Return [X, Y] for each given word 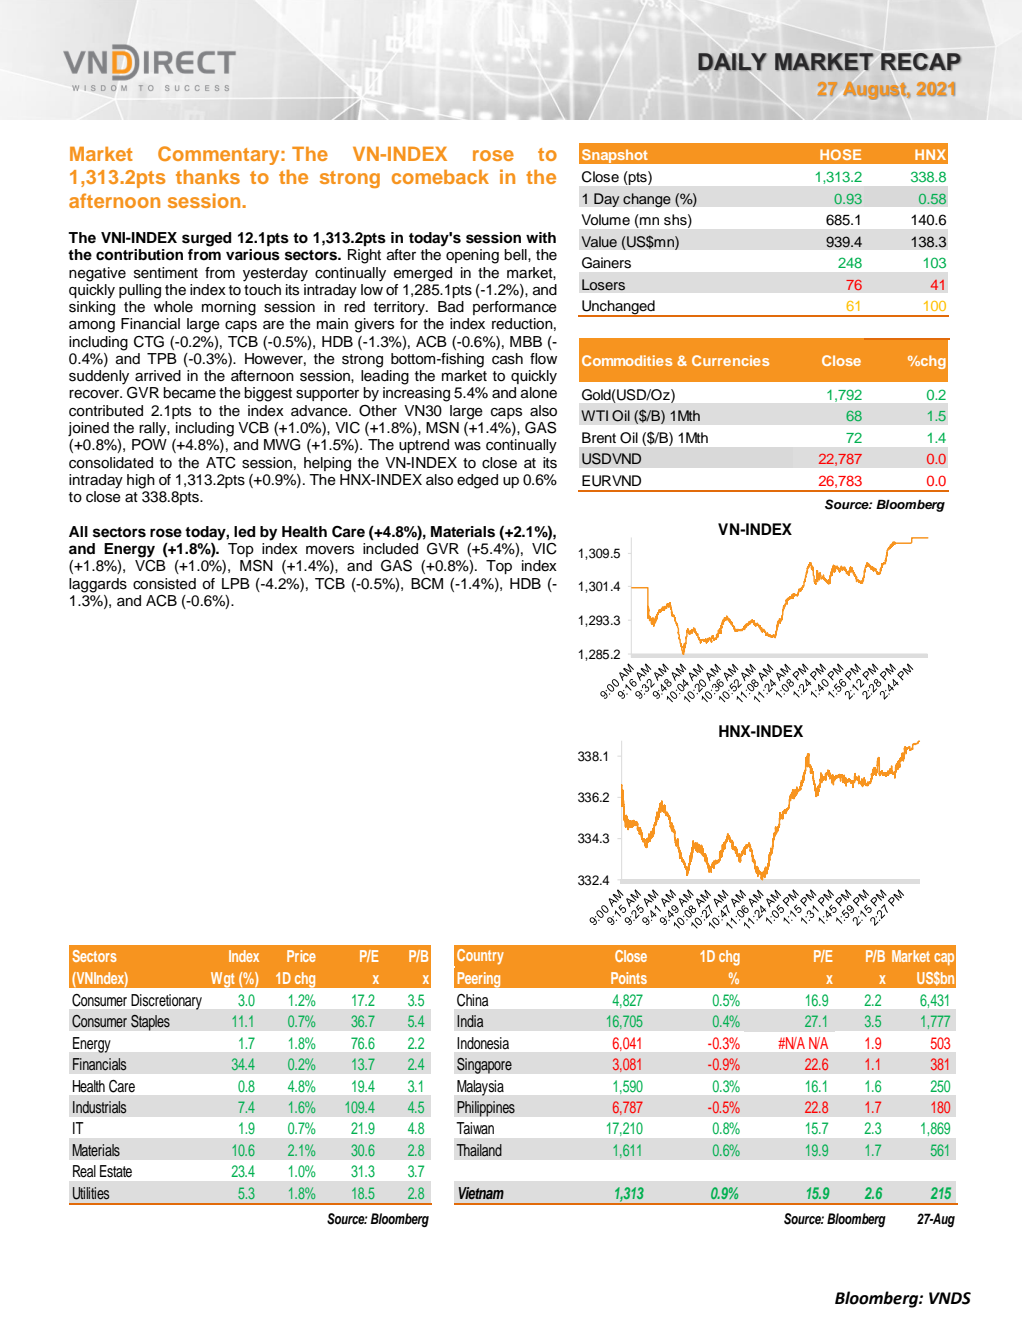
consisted [164, 584]
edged [477, 481]
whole [173, 307]
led [244, 532]
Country [480, 957]
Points [629, 978]
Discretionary [166, 1002]
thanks [208, 177]
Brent [599, 438]
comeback [440, 177]
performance [515, 308]
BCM [427, 584]
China [473, 1000]
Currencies [730, 360]
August [875, 91]
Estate [116, 1171]
